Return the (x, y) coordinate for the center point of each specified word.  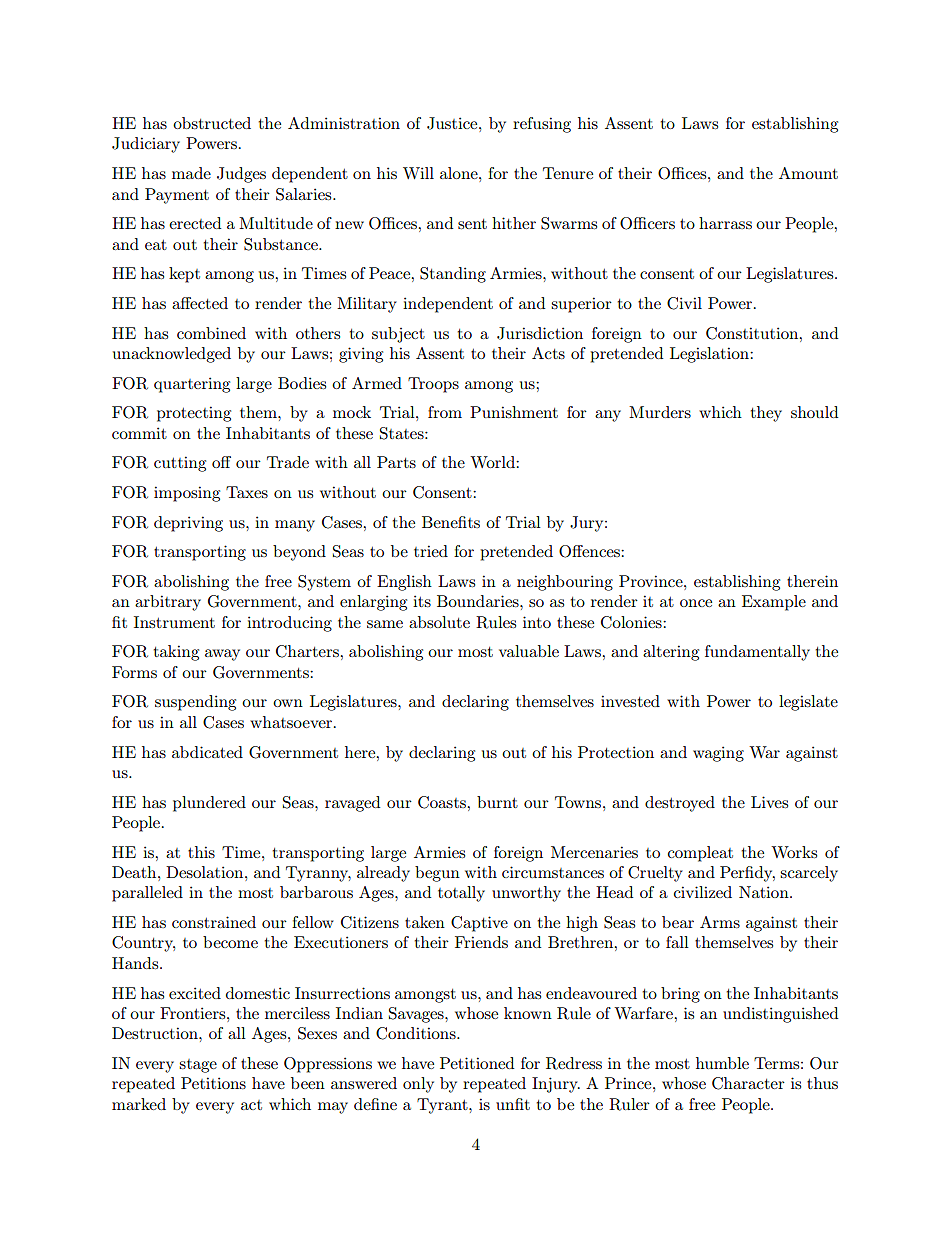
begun (437, 874)
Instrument (174, 622)
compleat (700, 854)
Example (774, 603)
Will (418, 173)
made (191, 173)
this (201, 852)
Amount (808, 173)
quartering (192, 385)
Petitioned (477, 1063)
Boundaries (479, 601)
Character (748, 1083)
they (766, 414)
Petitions (213, 1083)
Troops (433, 385)
